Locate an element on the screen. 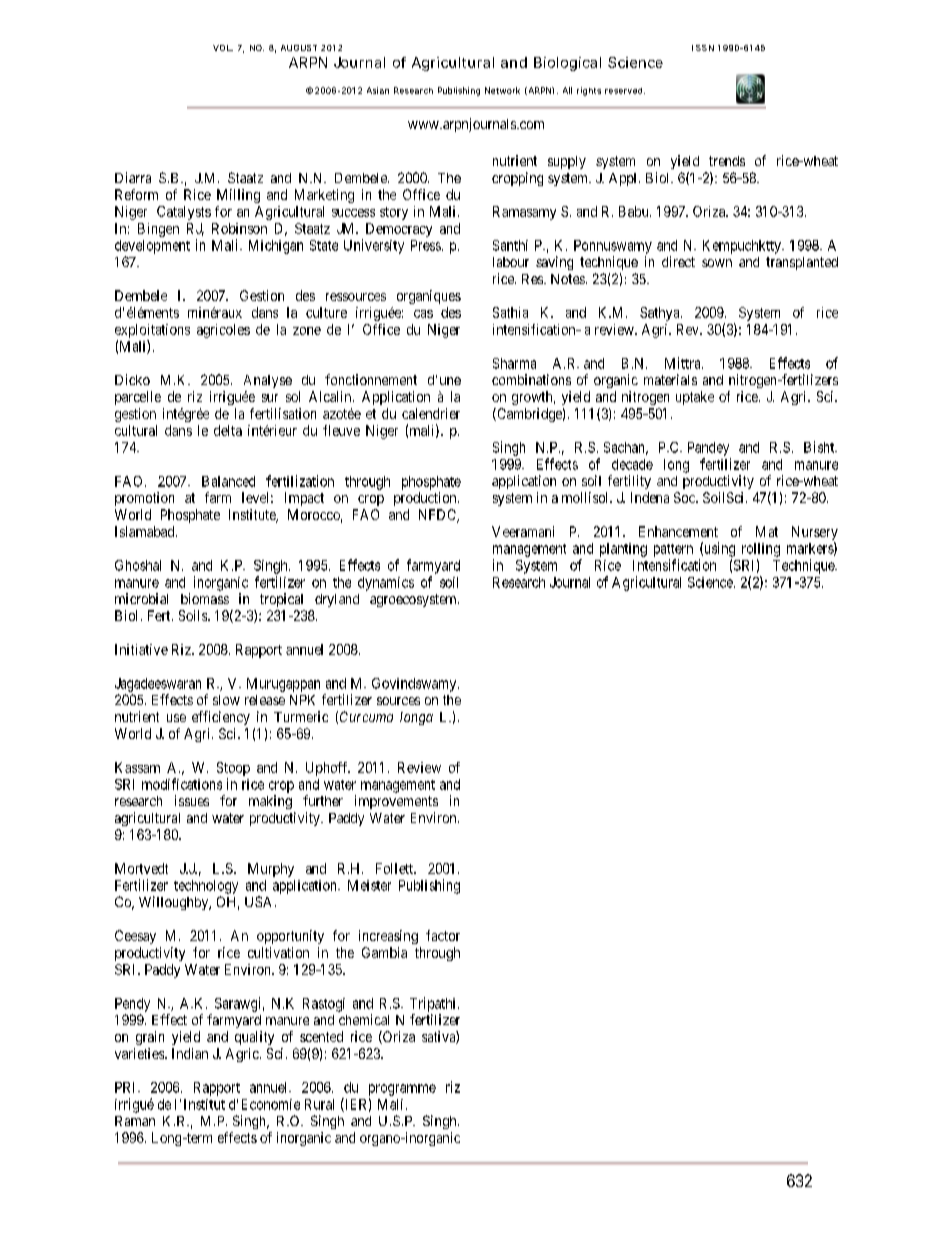 Image resolution: width=952 pixels, height=1233 pixels. factor is located at coordinates (443, 935).
